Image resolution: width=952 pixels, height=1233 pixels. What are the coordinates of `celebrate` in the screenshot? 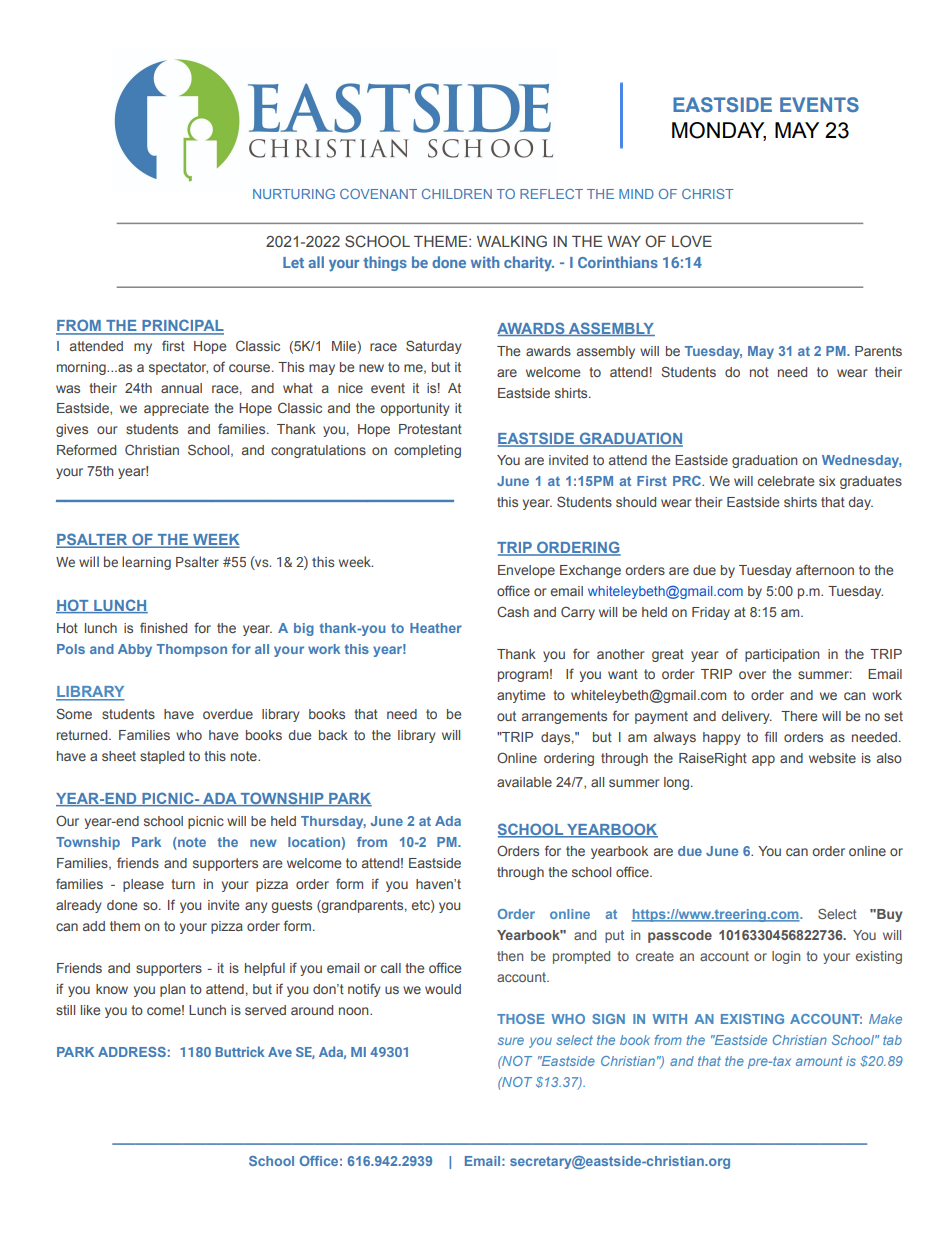 It's located at (786, 481).
